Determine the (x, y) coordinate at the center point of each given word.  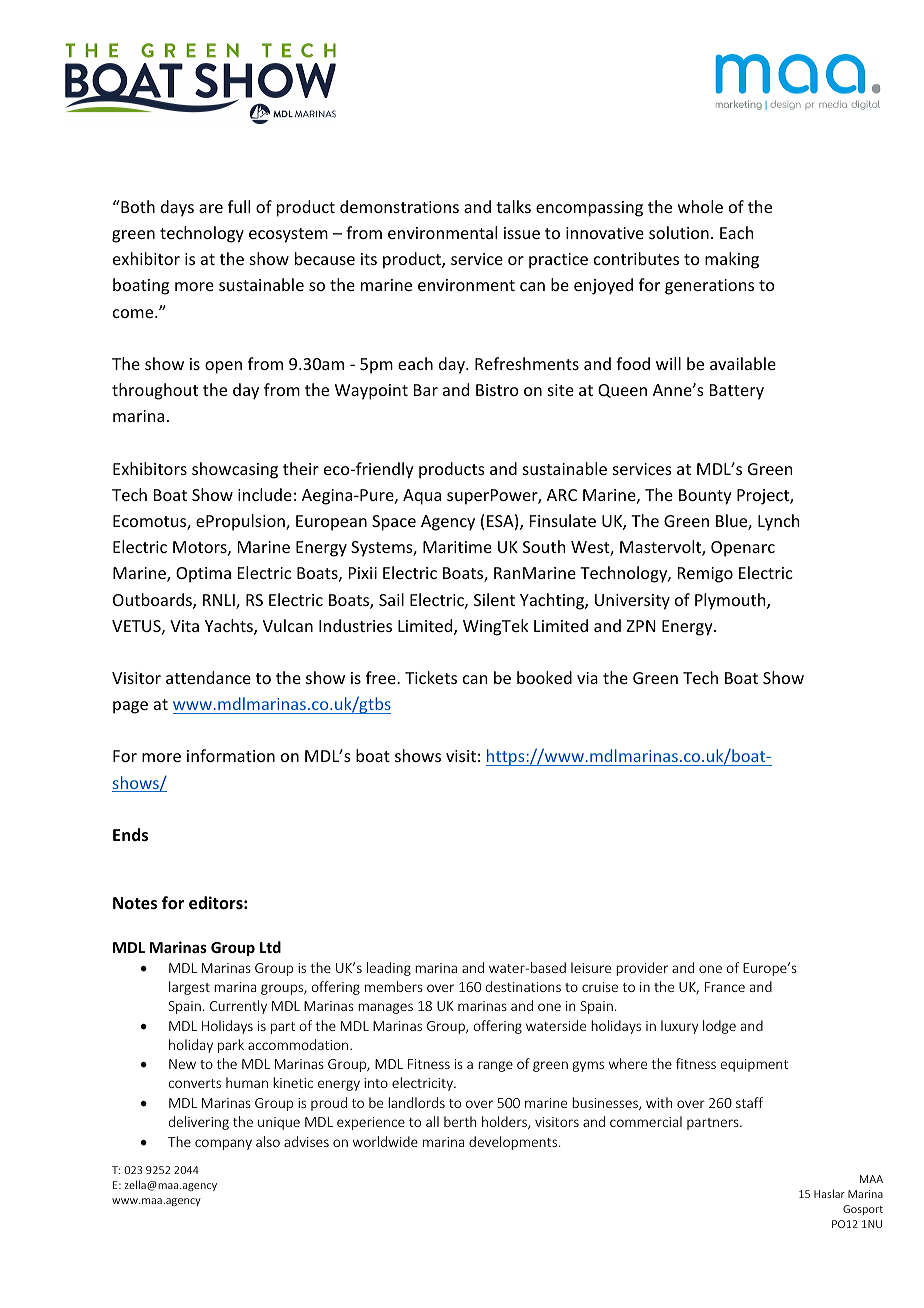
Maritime (457, 547)
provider (642, 969)
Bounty (705, 497)
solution (679, 232)
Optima (203, 575)
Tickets (431, 677)
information (231, 755)
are (211, 208)
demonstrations (399, 206)
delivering (199, 1123)
